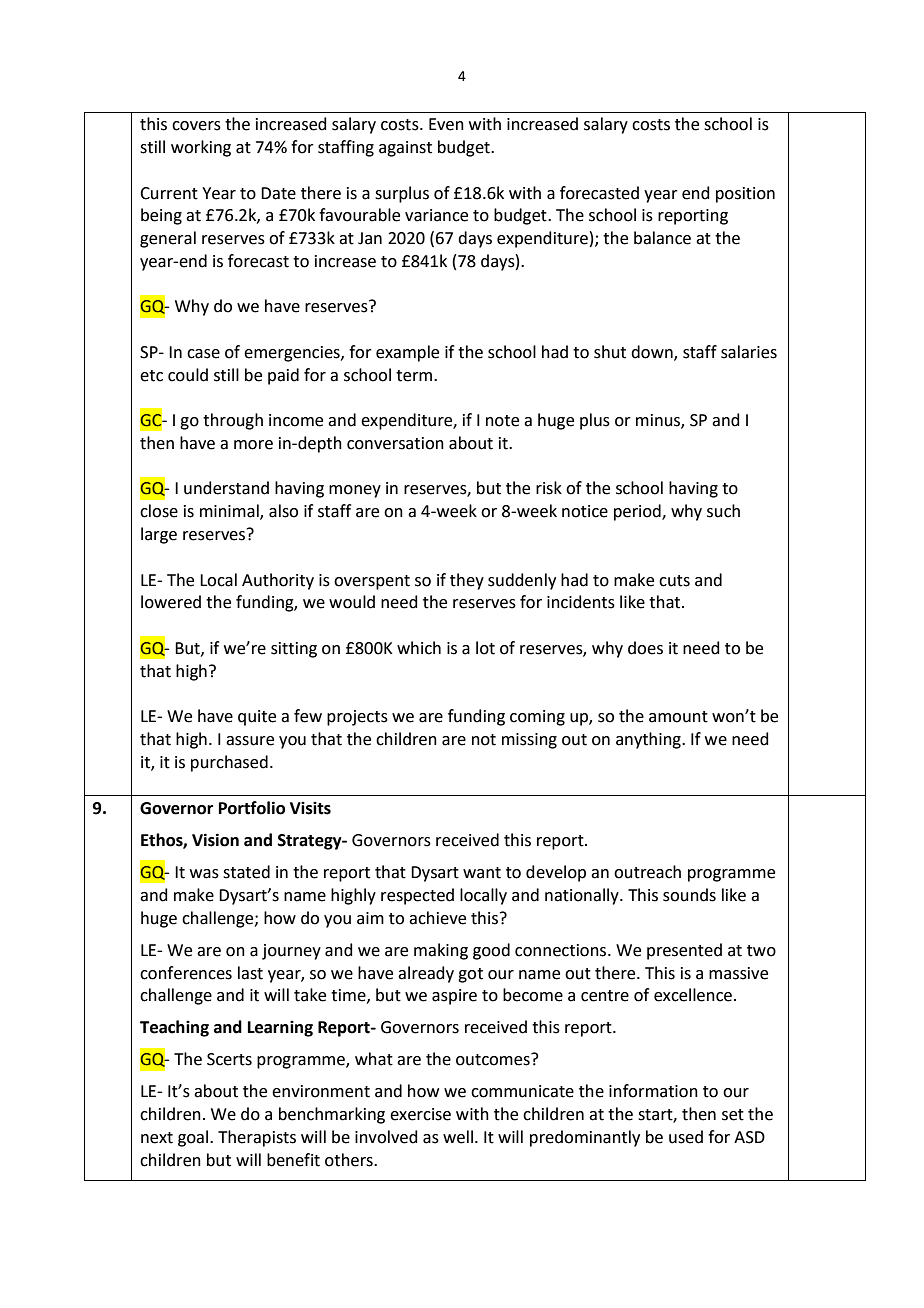  What do you see at coordinates (482, 873) in the image?
I see `want` at bounding box center [482, 873].
